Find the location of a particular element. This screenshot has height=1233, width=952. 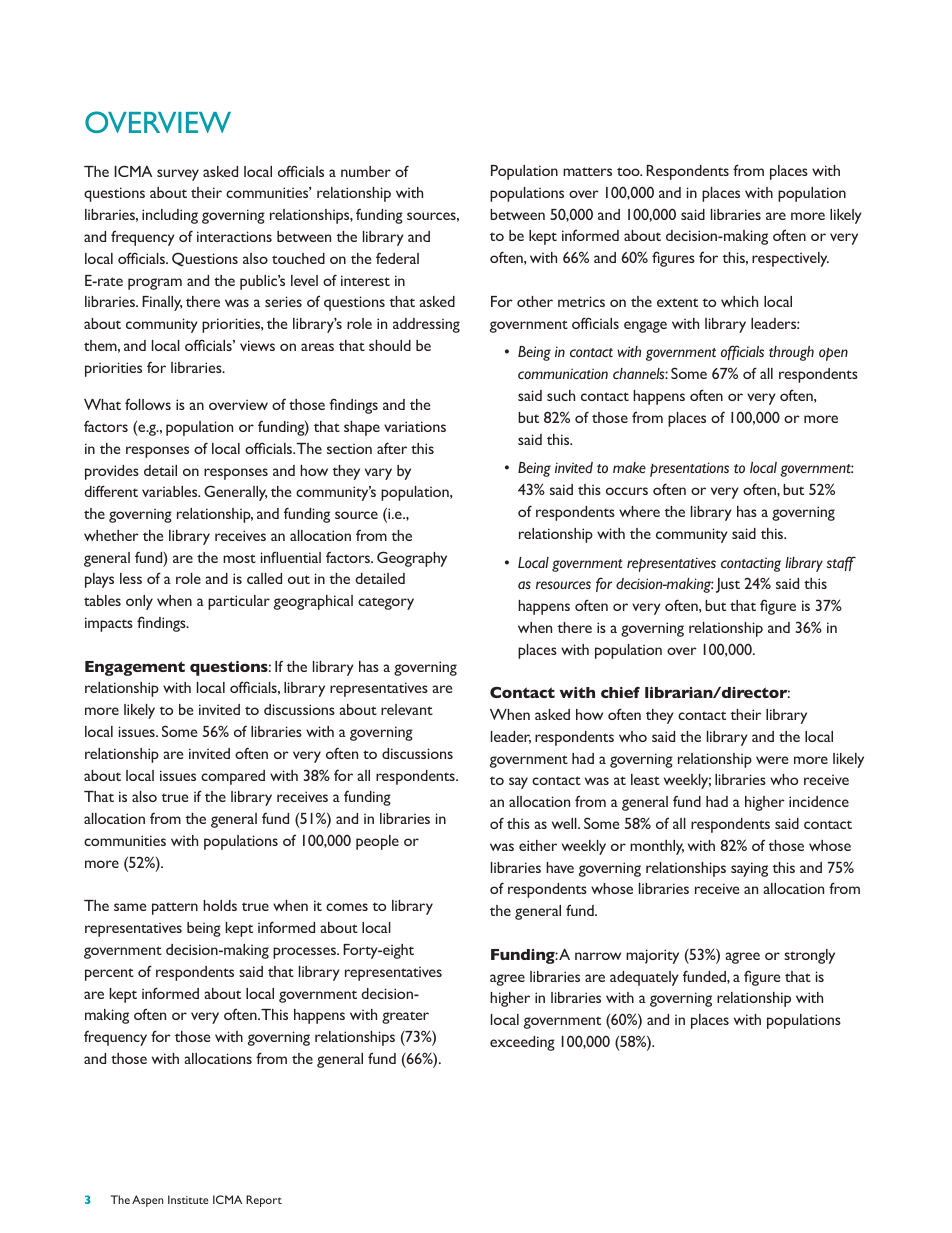

were is located at coordinates (772, 760).
